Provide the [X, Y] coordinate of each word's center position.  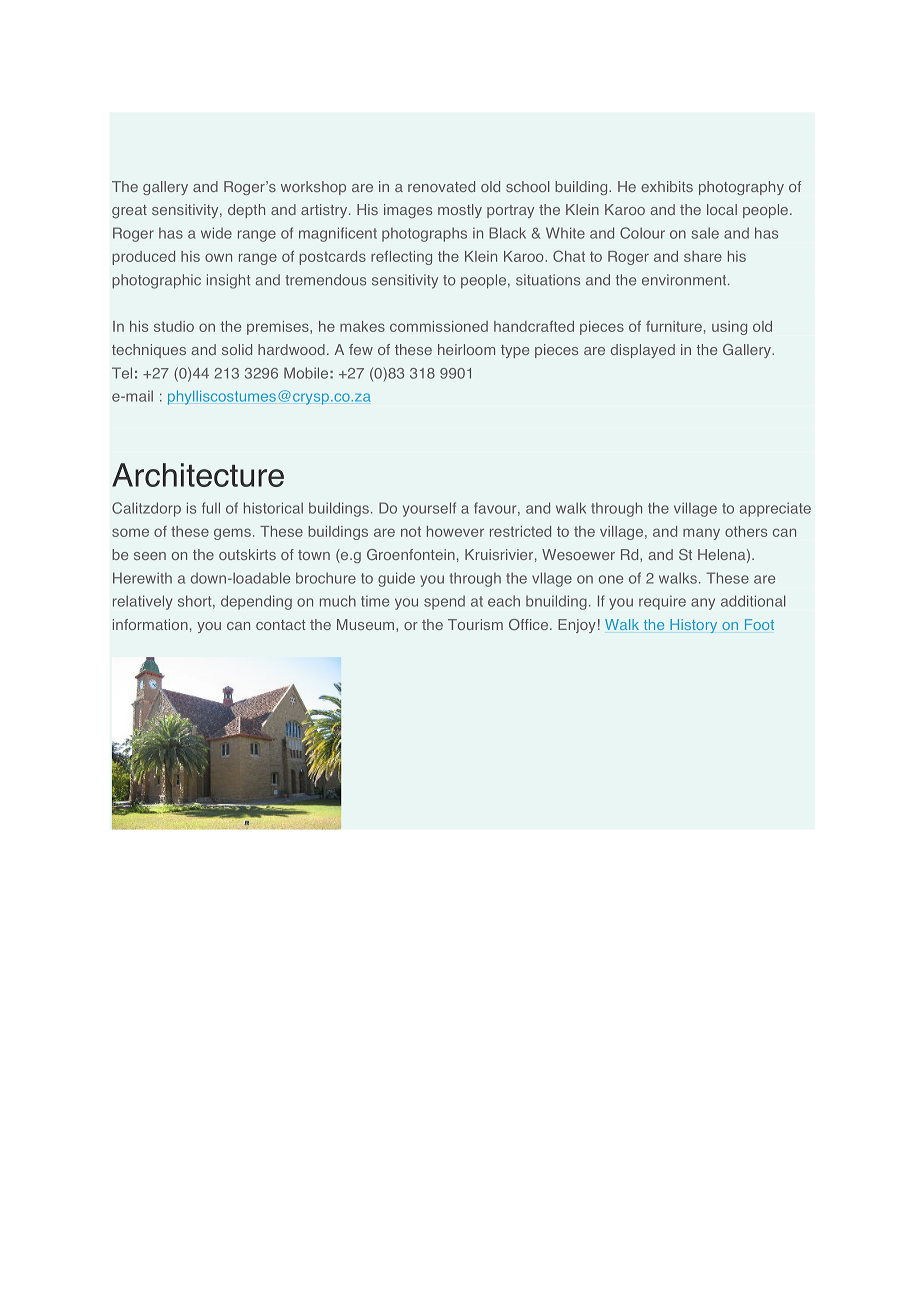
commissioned [439, 326]
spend [444, 602]
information [150, 624]
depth [246, 211]
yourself [429, 509]
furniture [674, 326]
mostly [460, 211]
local [722, 209]
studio [174, 326]
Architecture [198, 475]
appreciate [775, 509]
